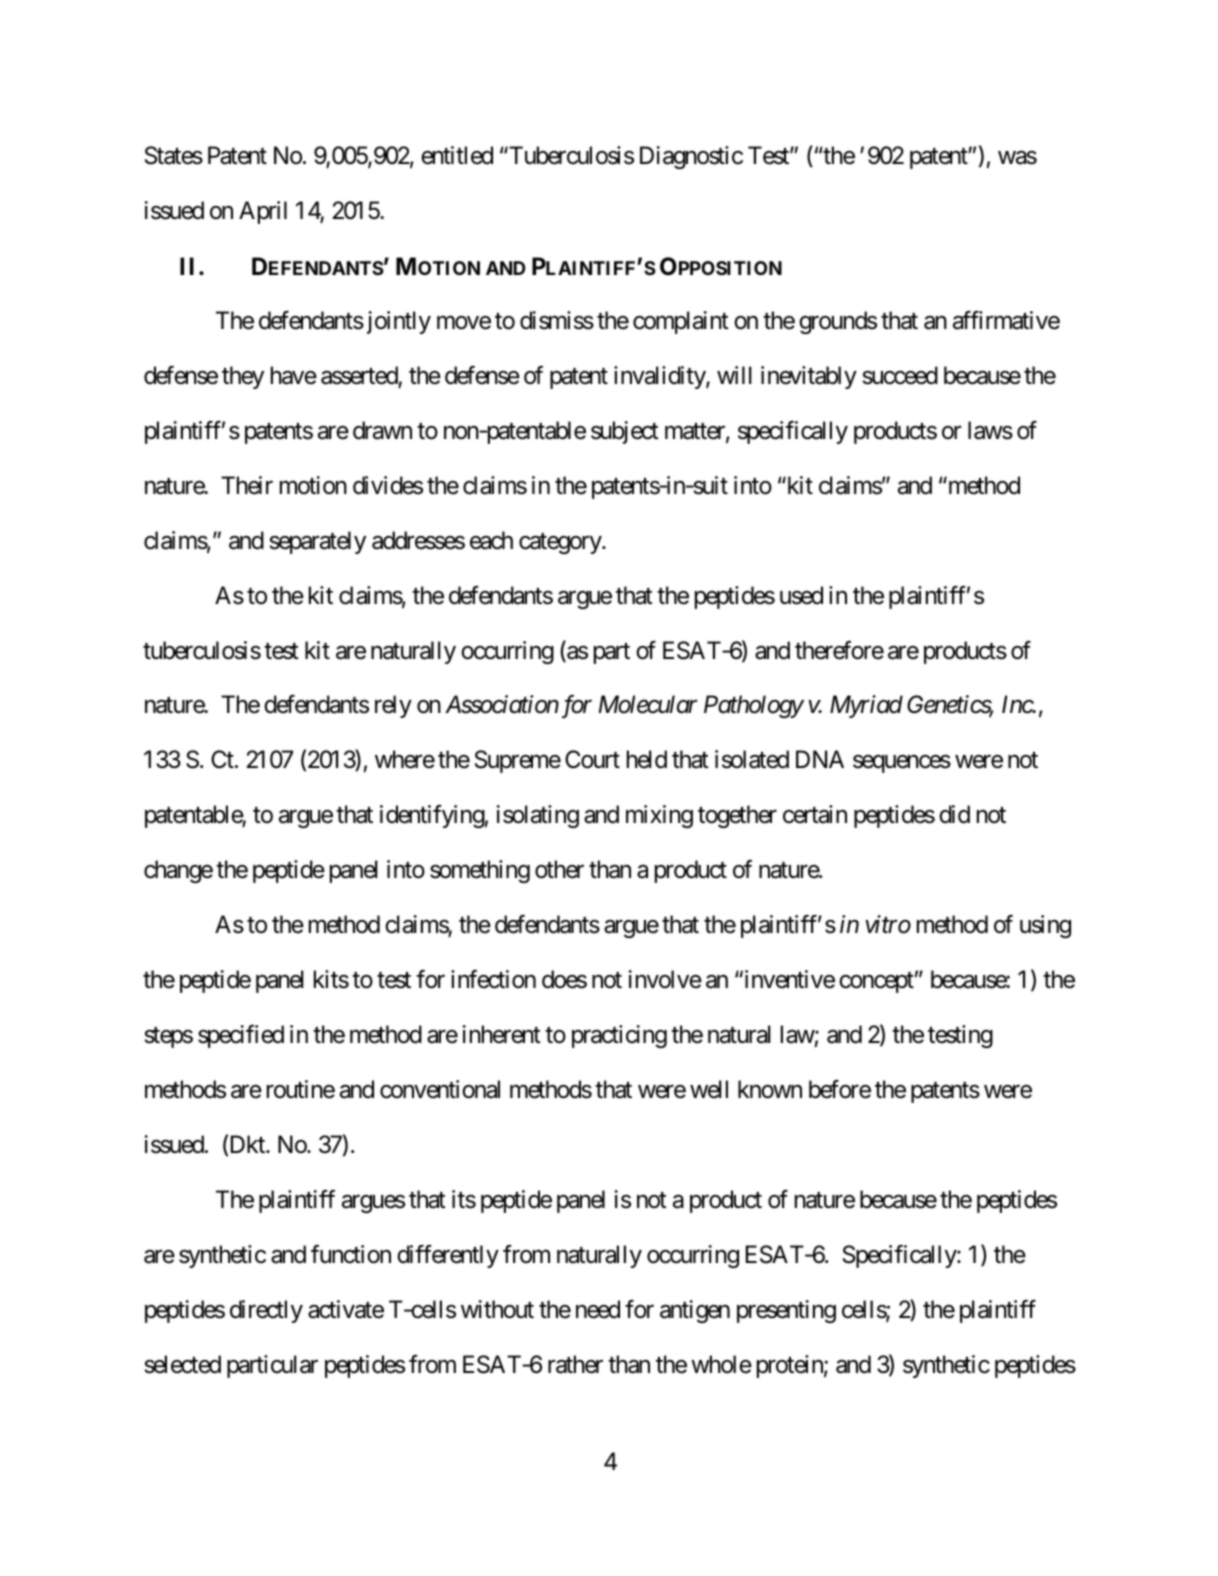 Image resolution: width=1218 pixels, height=1576 pixels. Describe the element at coordinates (266, 1311) in the screenshot. I see `directly` at that location.
